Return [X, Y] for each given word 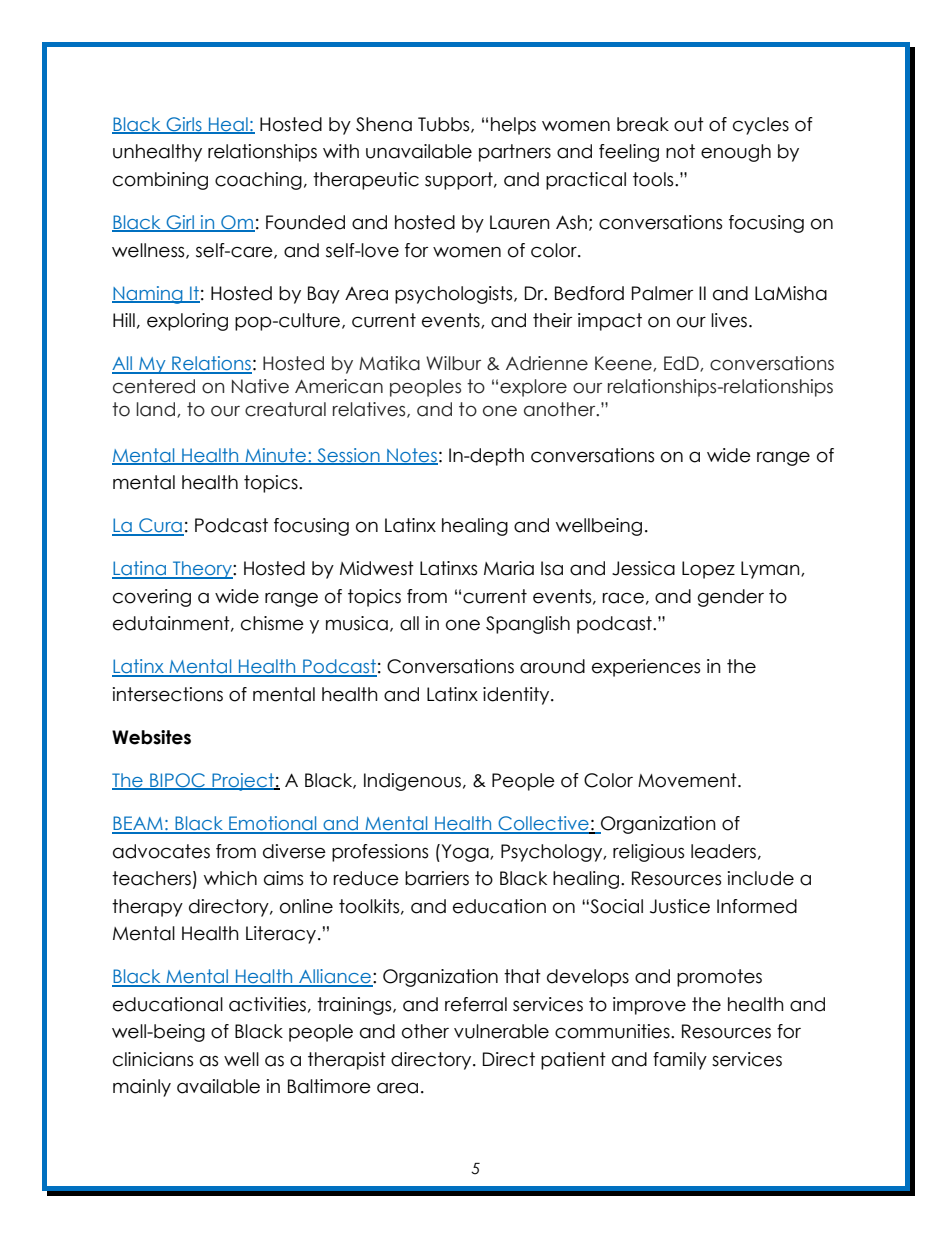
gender [731, 598]
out [689, 124]
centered [154, 386]
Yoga [465, 853]
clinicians [153, 1059]
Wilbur [453, 363]
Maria [509, 568]
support [460, 181]
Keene [624, 364]
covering [152, 598]
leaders [723, 851]
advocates [161, 851]
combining [160, 181]
